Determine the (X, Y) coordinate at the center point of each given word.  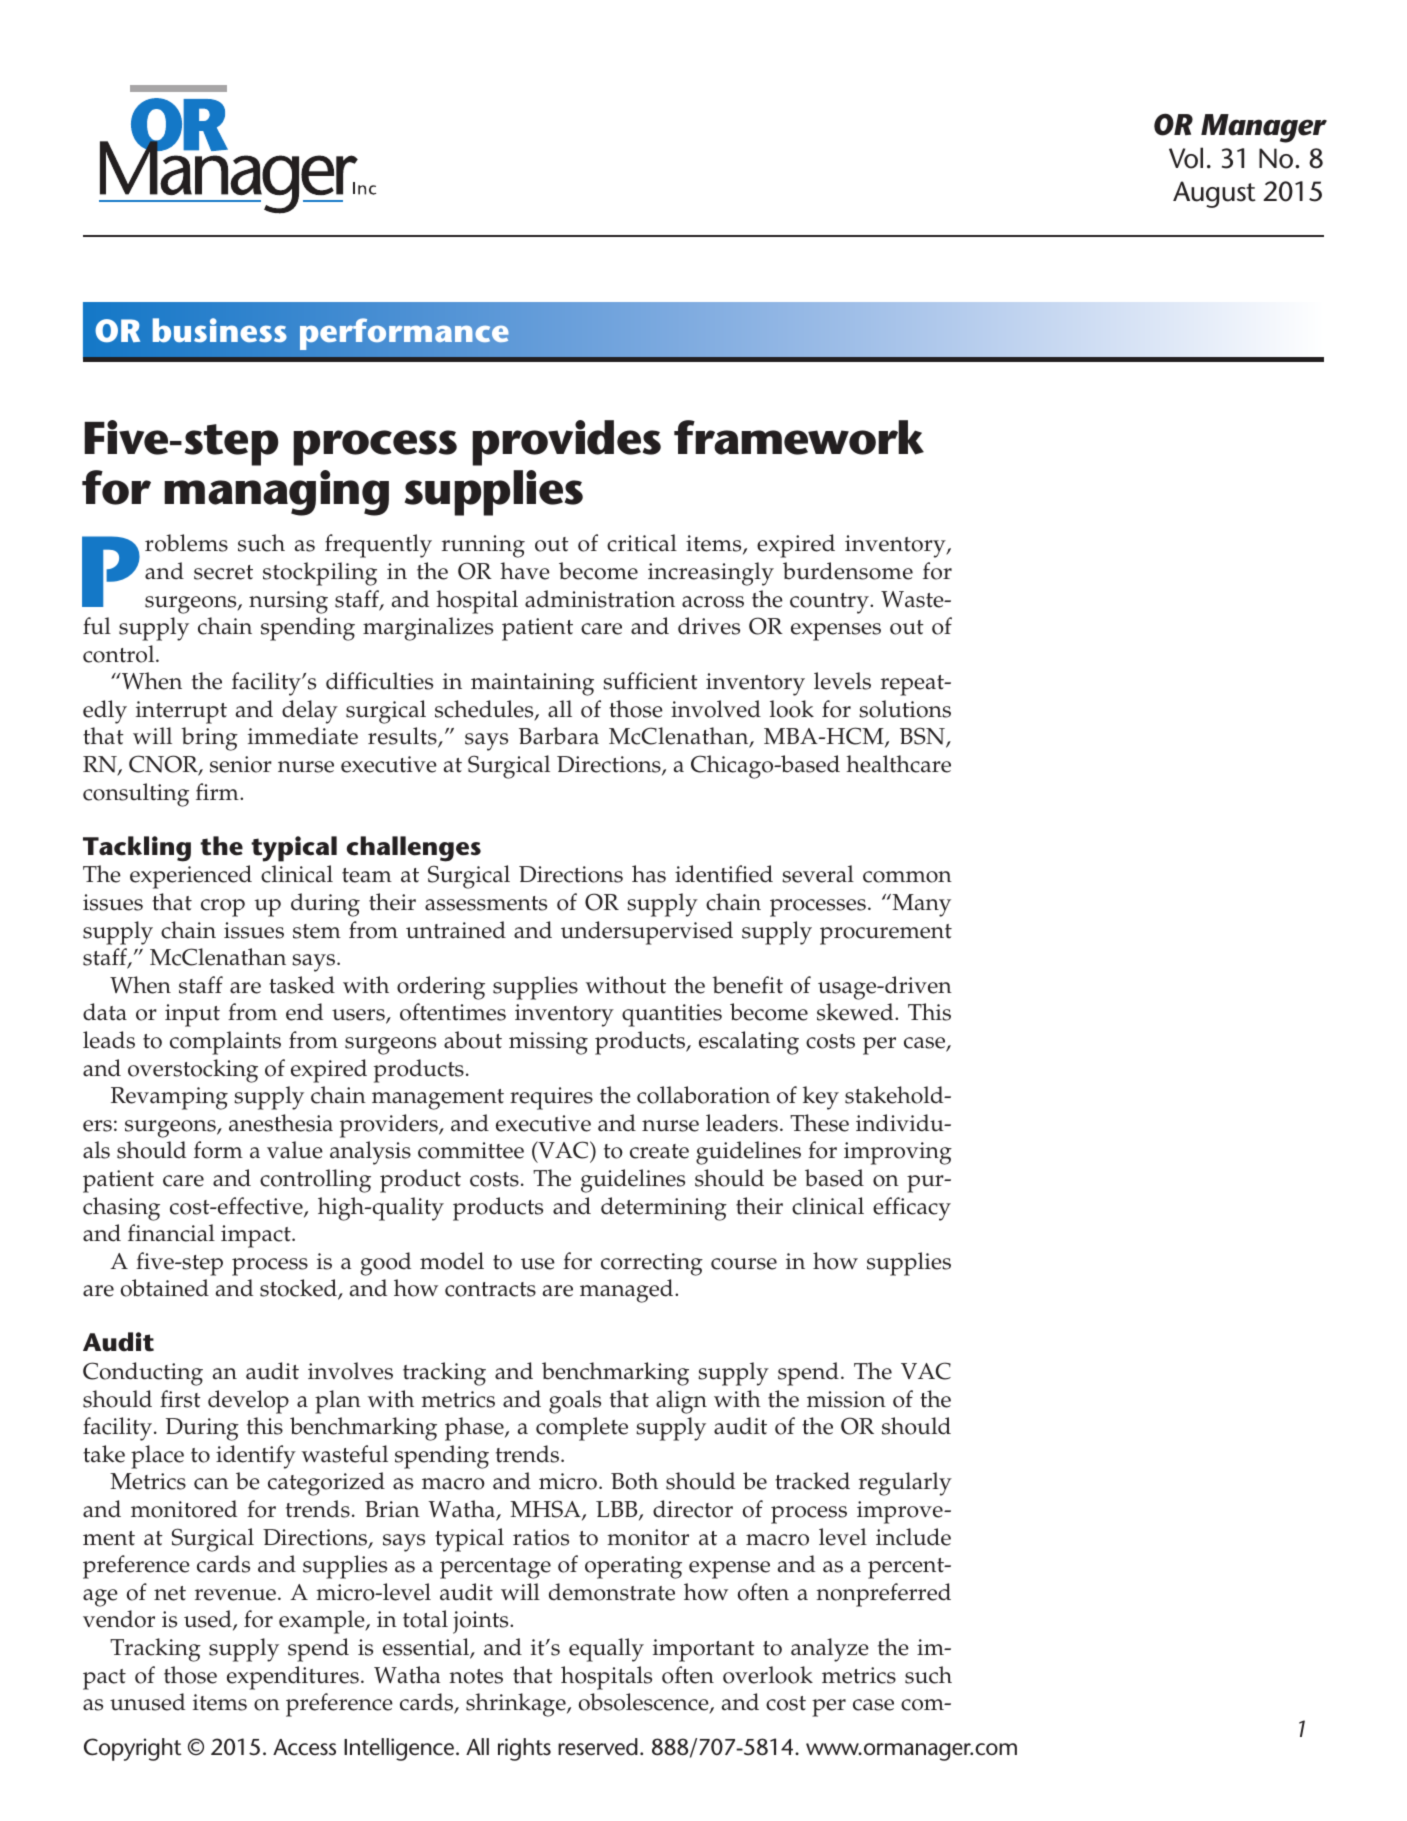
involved (716, 709)
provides (566, 443)
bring (209, 739)
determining (664, 1209)
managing (276, 493)
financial (171, 1233)
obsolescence (645, 1703)
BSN (923, 737)
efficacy (912, 1209)
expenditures (293, 1678)
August (1214, 194)
